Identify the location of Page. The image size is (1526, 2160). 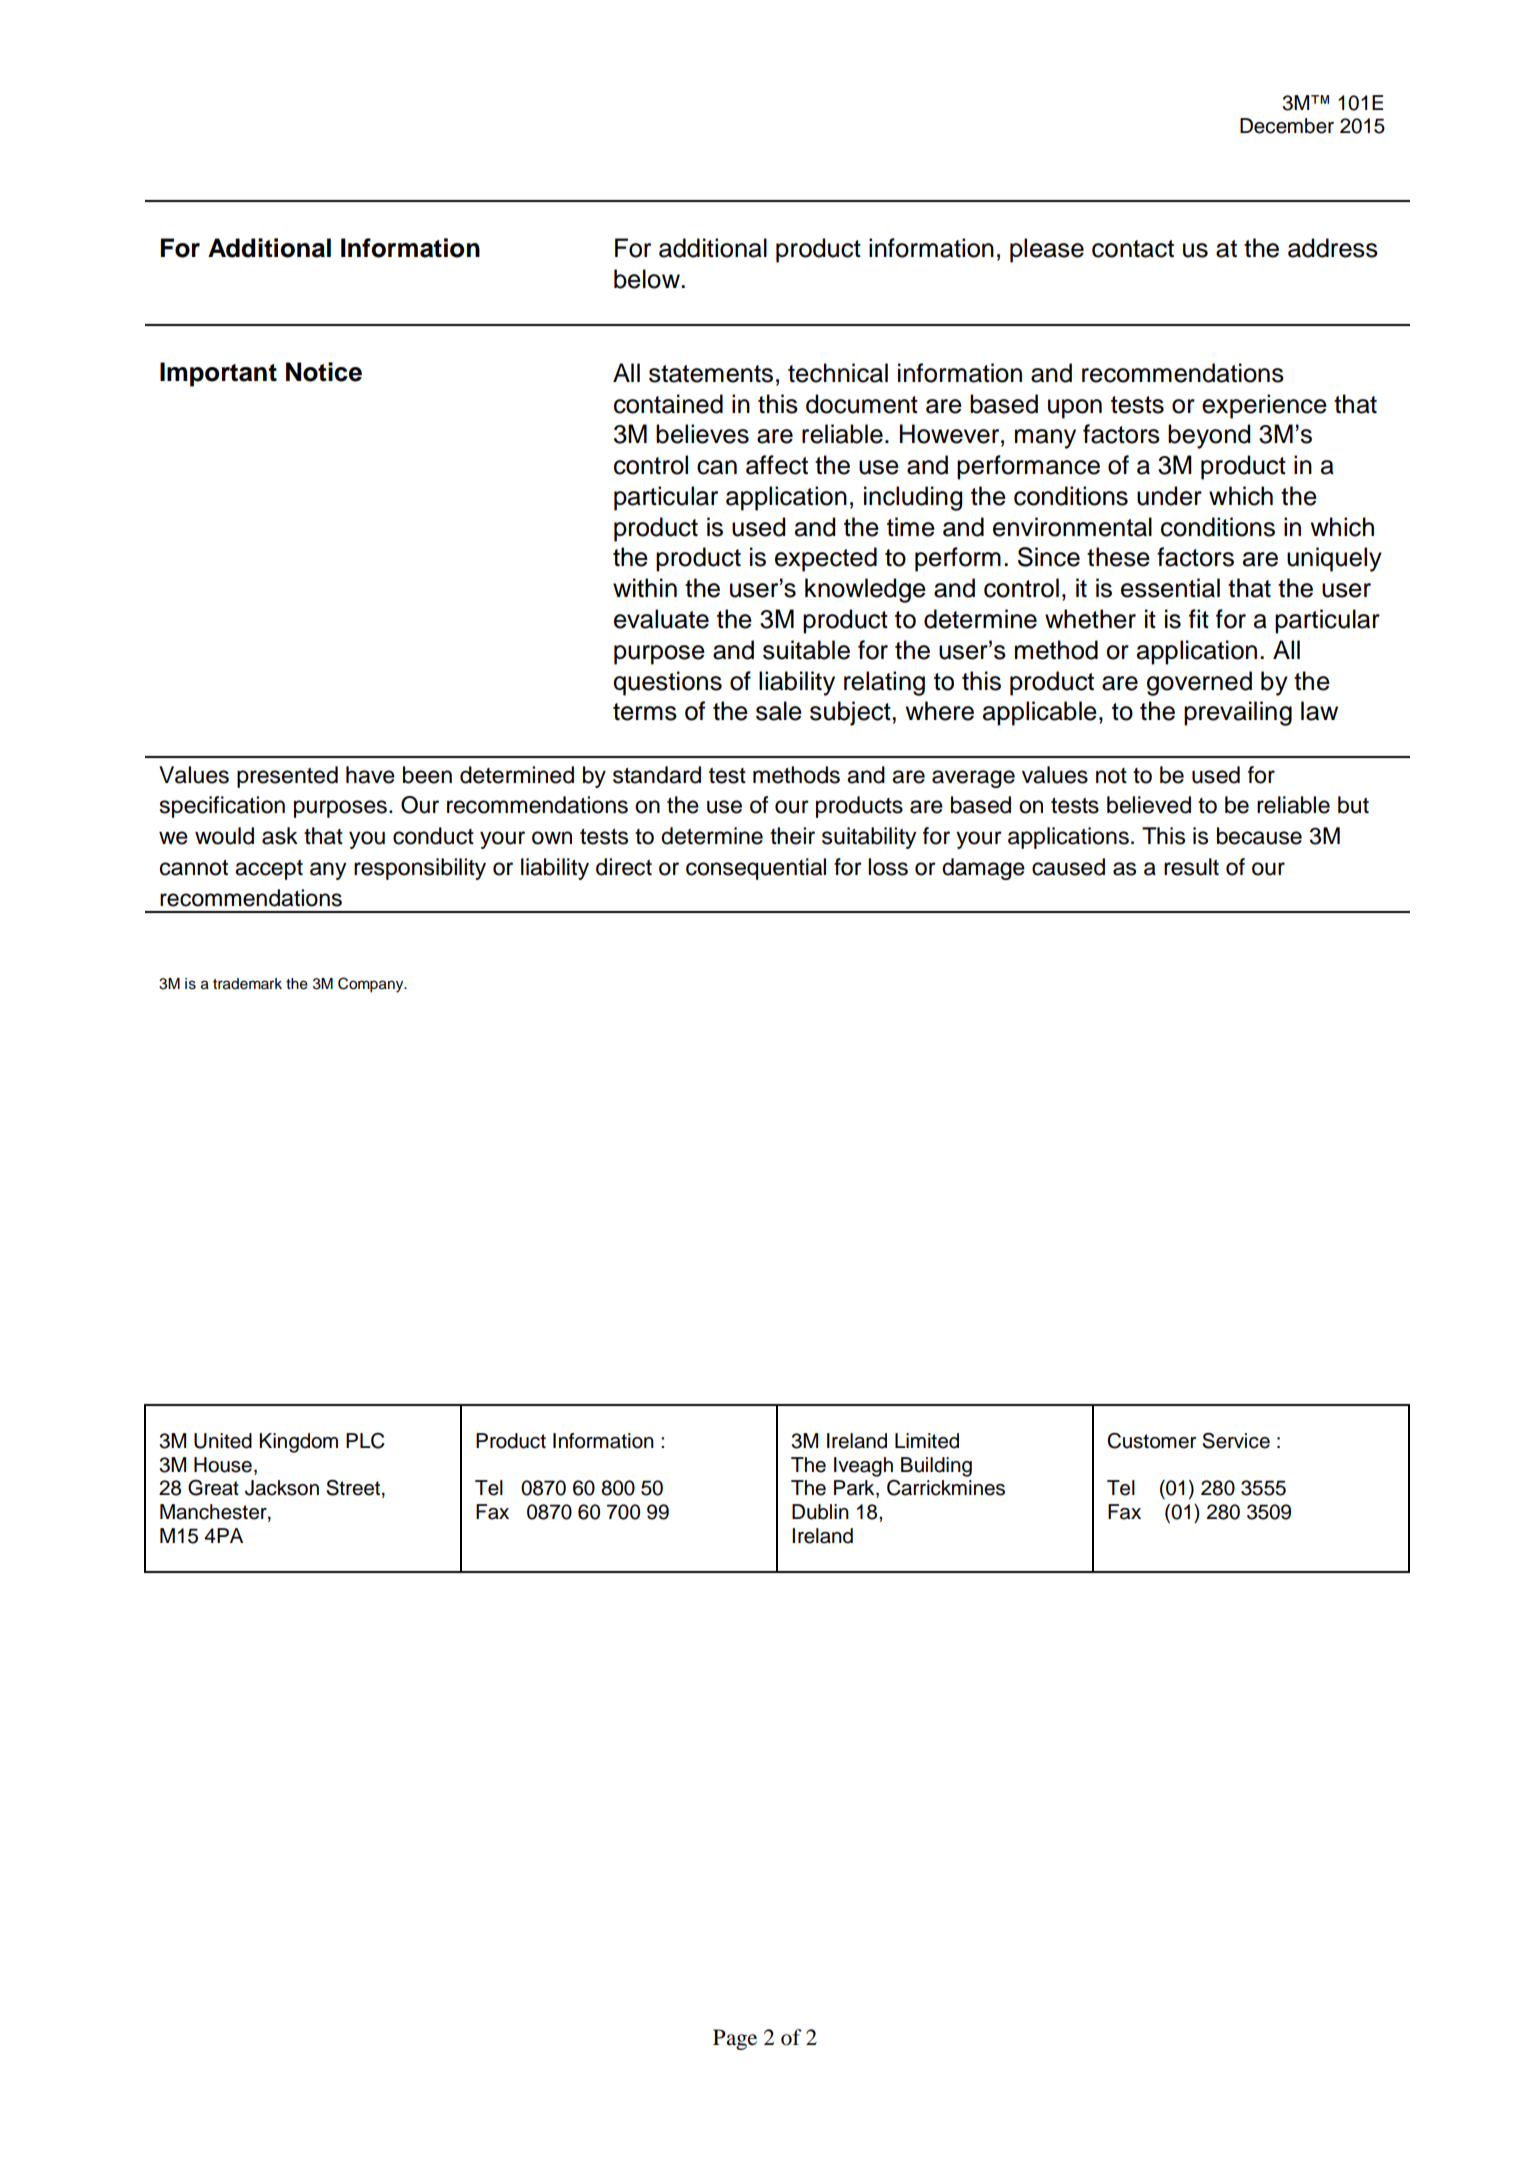
(735, 2039).
